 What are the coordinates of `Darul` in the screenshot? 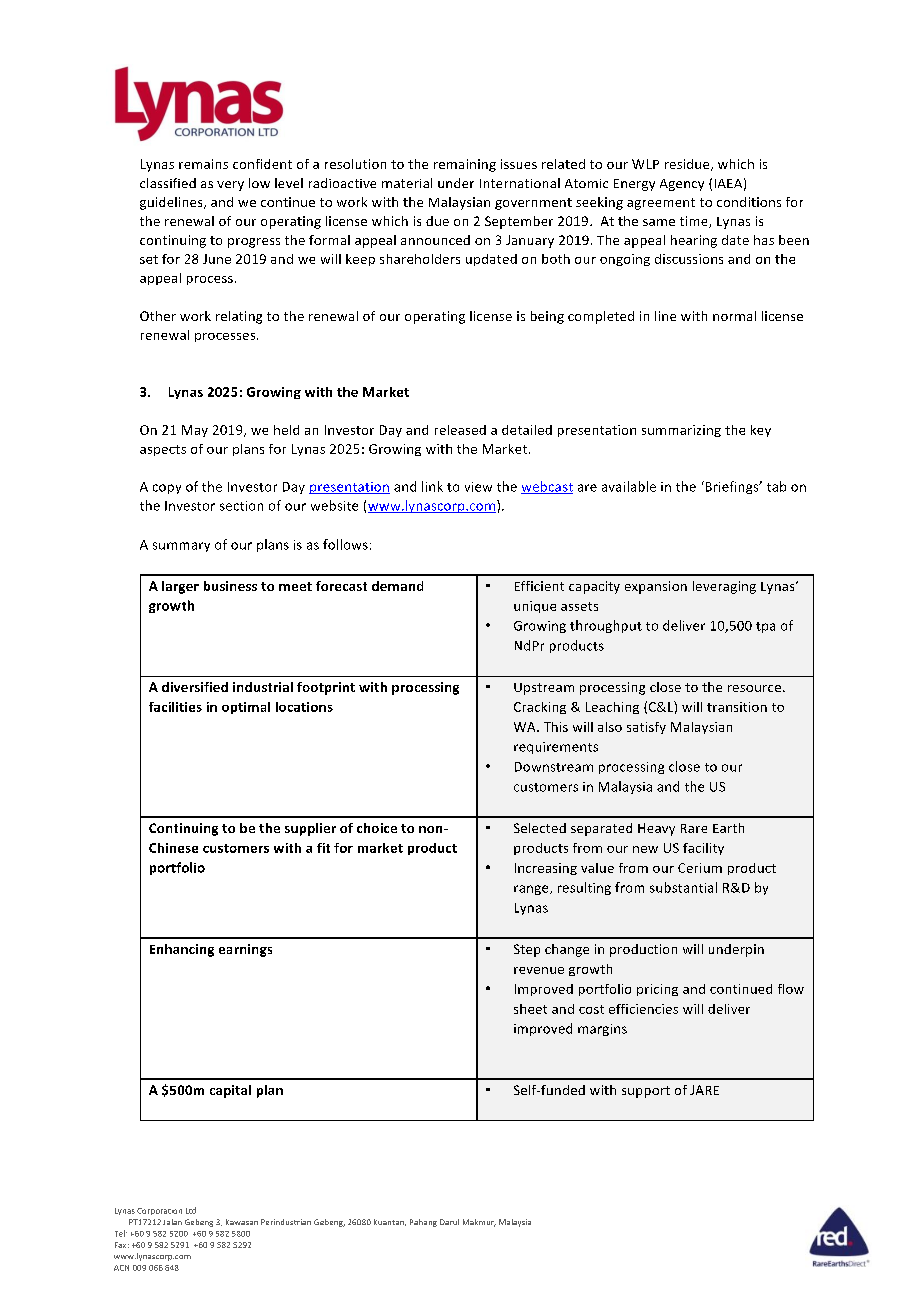 It's located at (449, 1222).
